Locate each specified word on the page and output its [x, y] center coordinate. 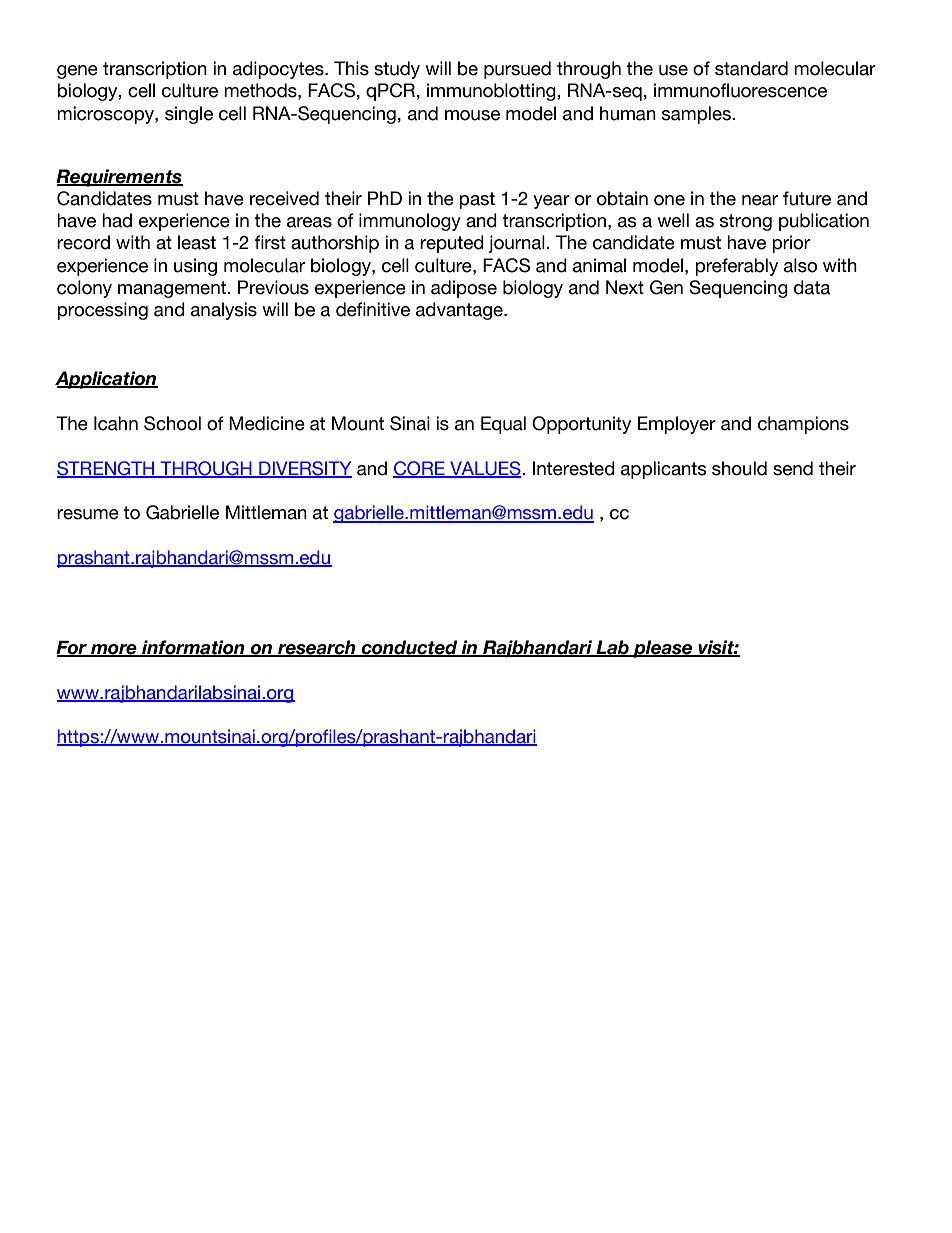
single [189, 115]
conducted [409, 648]
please [663, 649]
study [397, 70]
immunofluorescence [740, 90]
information [193, 648]
